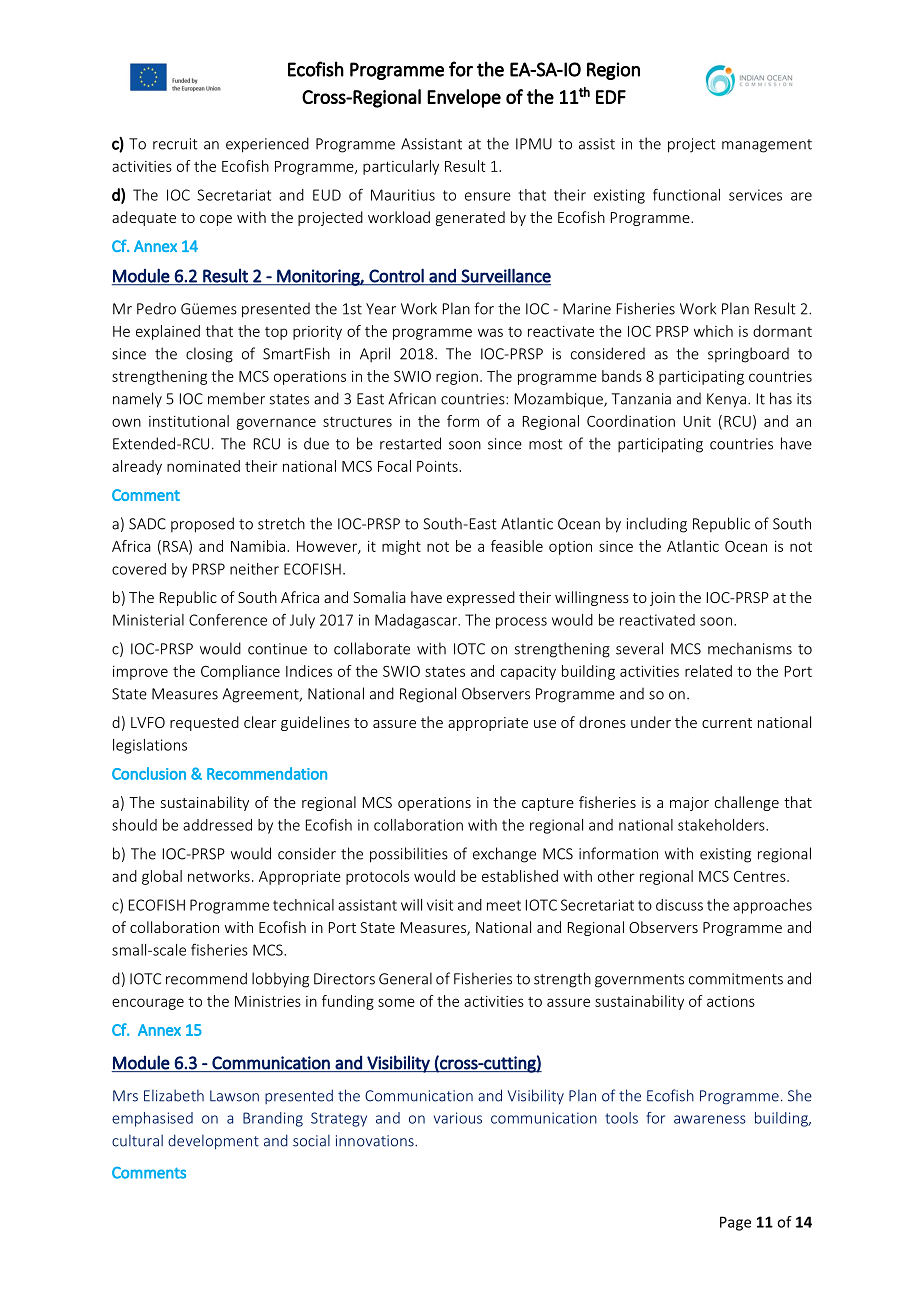 The image size is (924, 1308). I want to click on development, so click(213, 1142).
